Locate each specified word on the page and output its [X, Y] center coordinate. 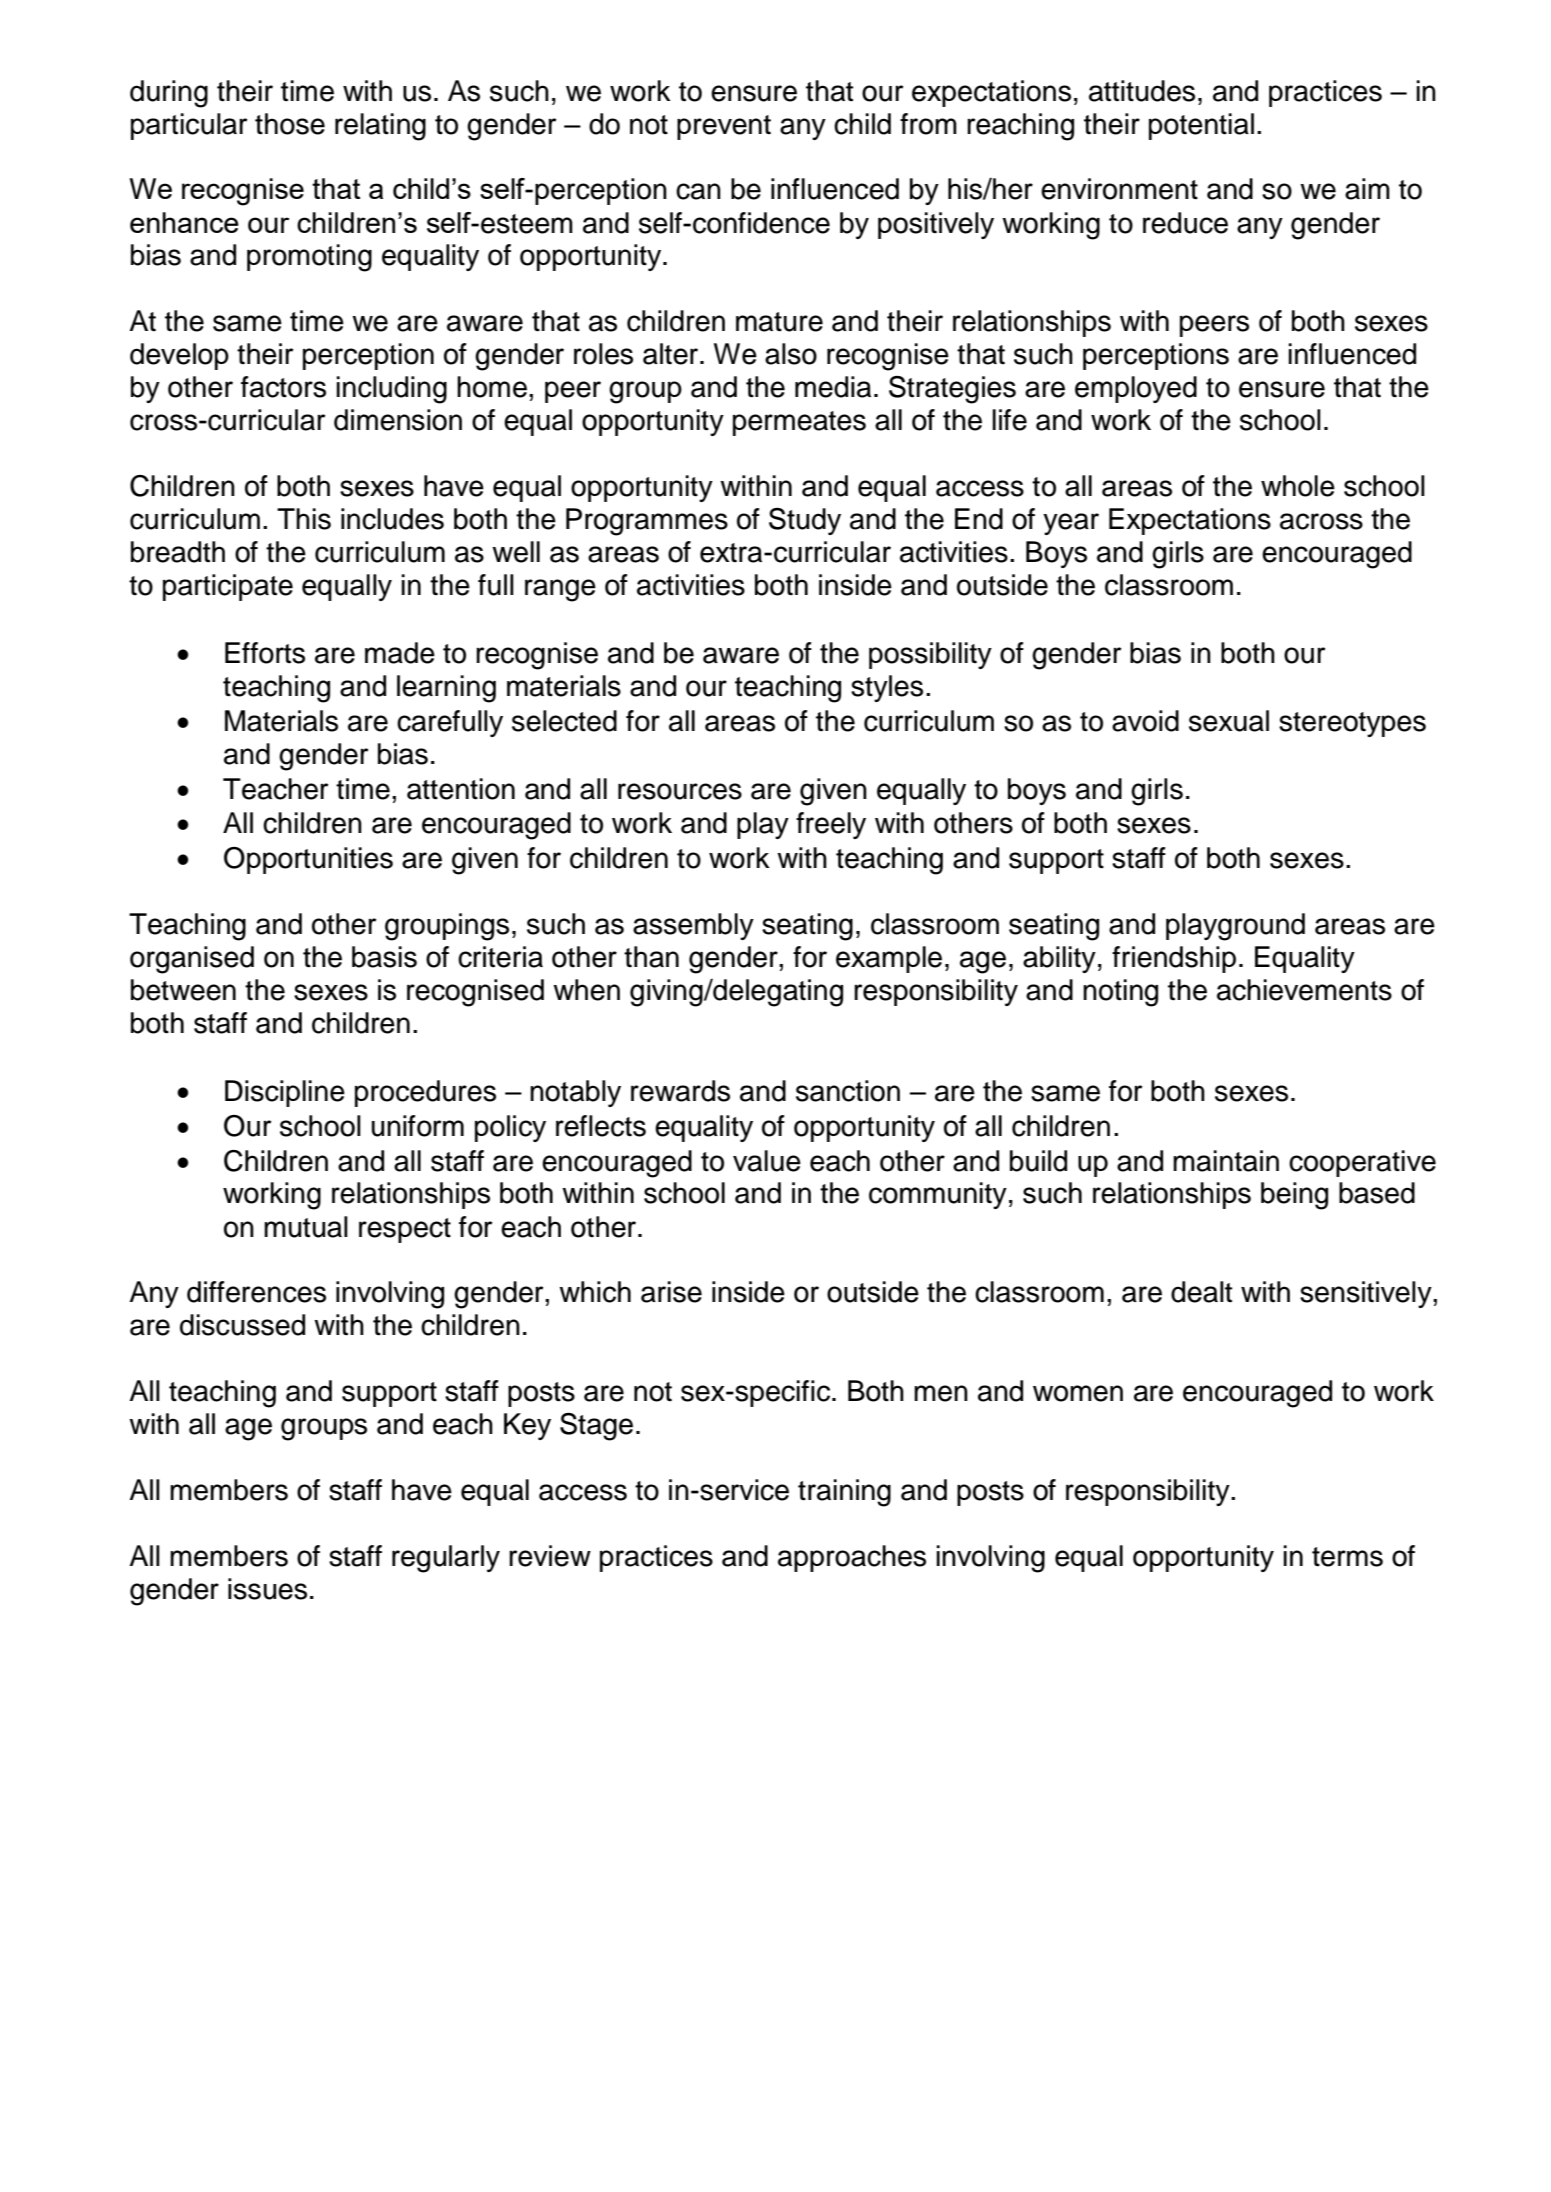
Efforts [265, 653]
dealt [1201, 1292]
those [290, 124]
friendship [1174, 959]
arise [671, 1292]
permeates [799, 423]
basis [384, 957]
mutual [306, 1227]
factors [283, 387]
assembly [693, 926]
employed [1136, 389]
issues [267, 1589]
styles [887, 688]
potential [1201, 126]
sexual [1229, 721]
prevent [724, 127]
